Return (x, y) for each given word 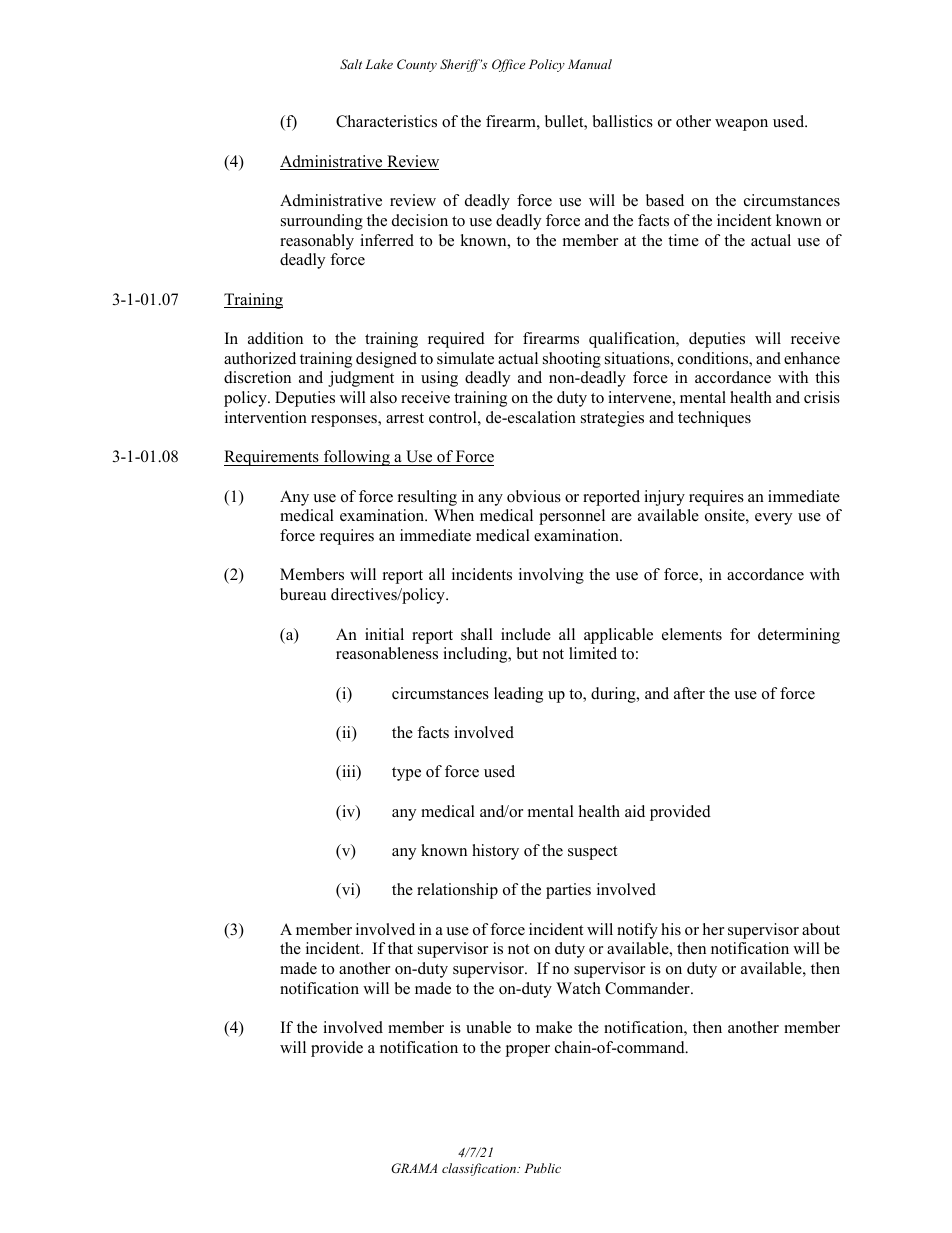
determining (799, 636)
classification (480, 1169)
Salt (351, 64)
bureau (303, 594)
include (526, 634)
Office (508, 65)
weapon (741, 125)
